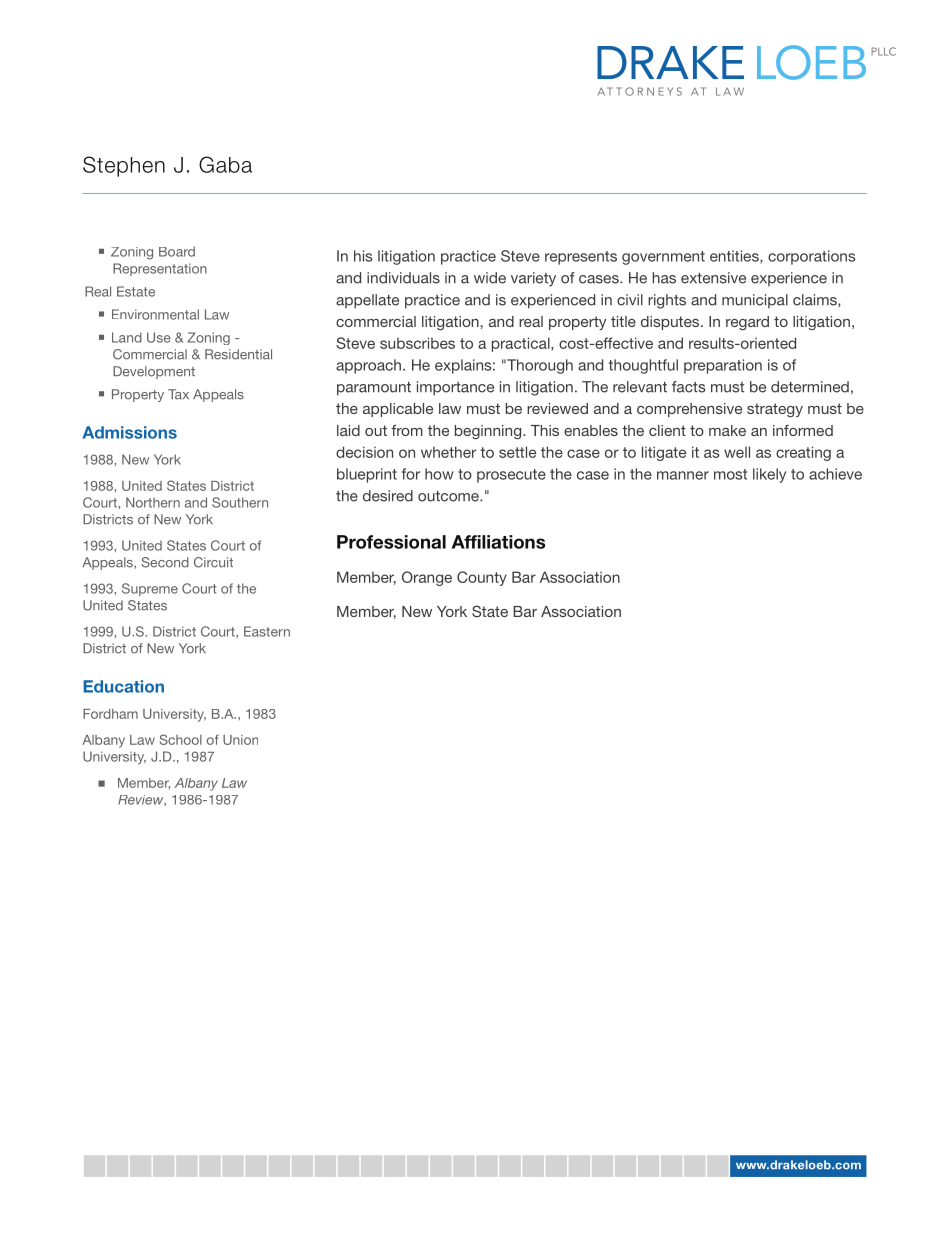  What do you see at coordinates (130, 432) in the page?
I see `Admissions` at bounding box center [130, 432].
